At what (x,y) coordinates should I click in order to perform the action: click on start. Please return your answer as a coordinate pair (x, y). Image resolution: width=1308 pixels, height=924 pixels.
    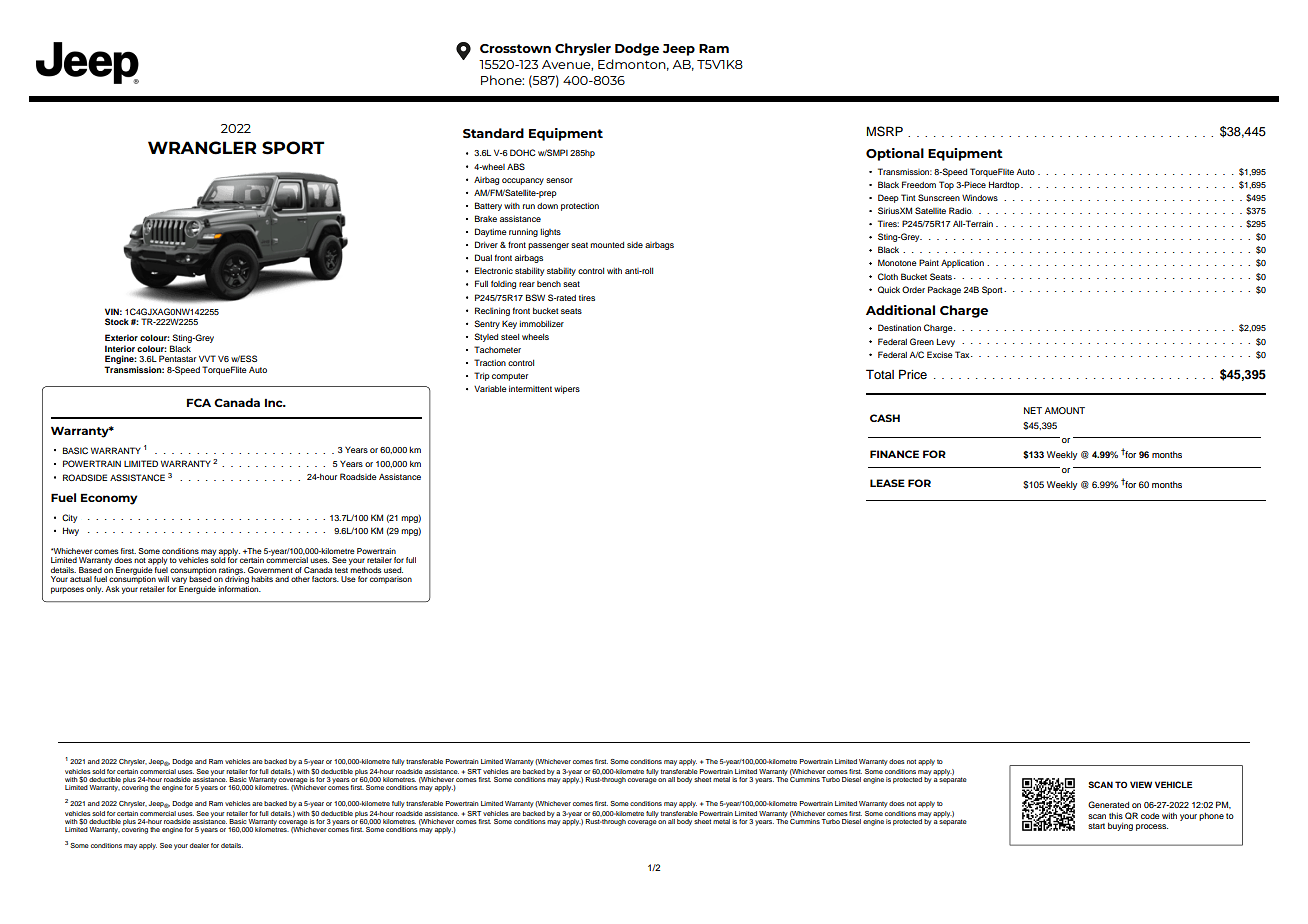
    Looking at the image, I should click on (1096, 826).
